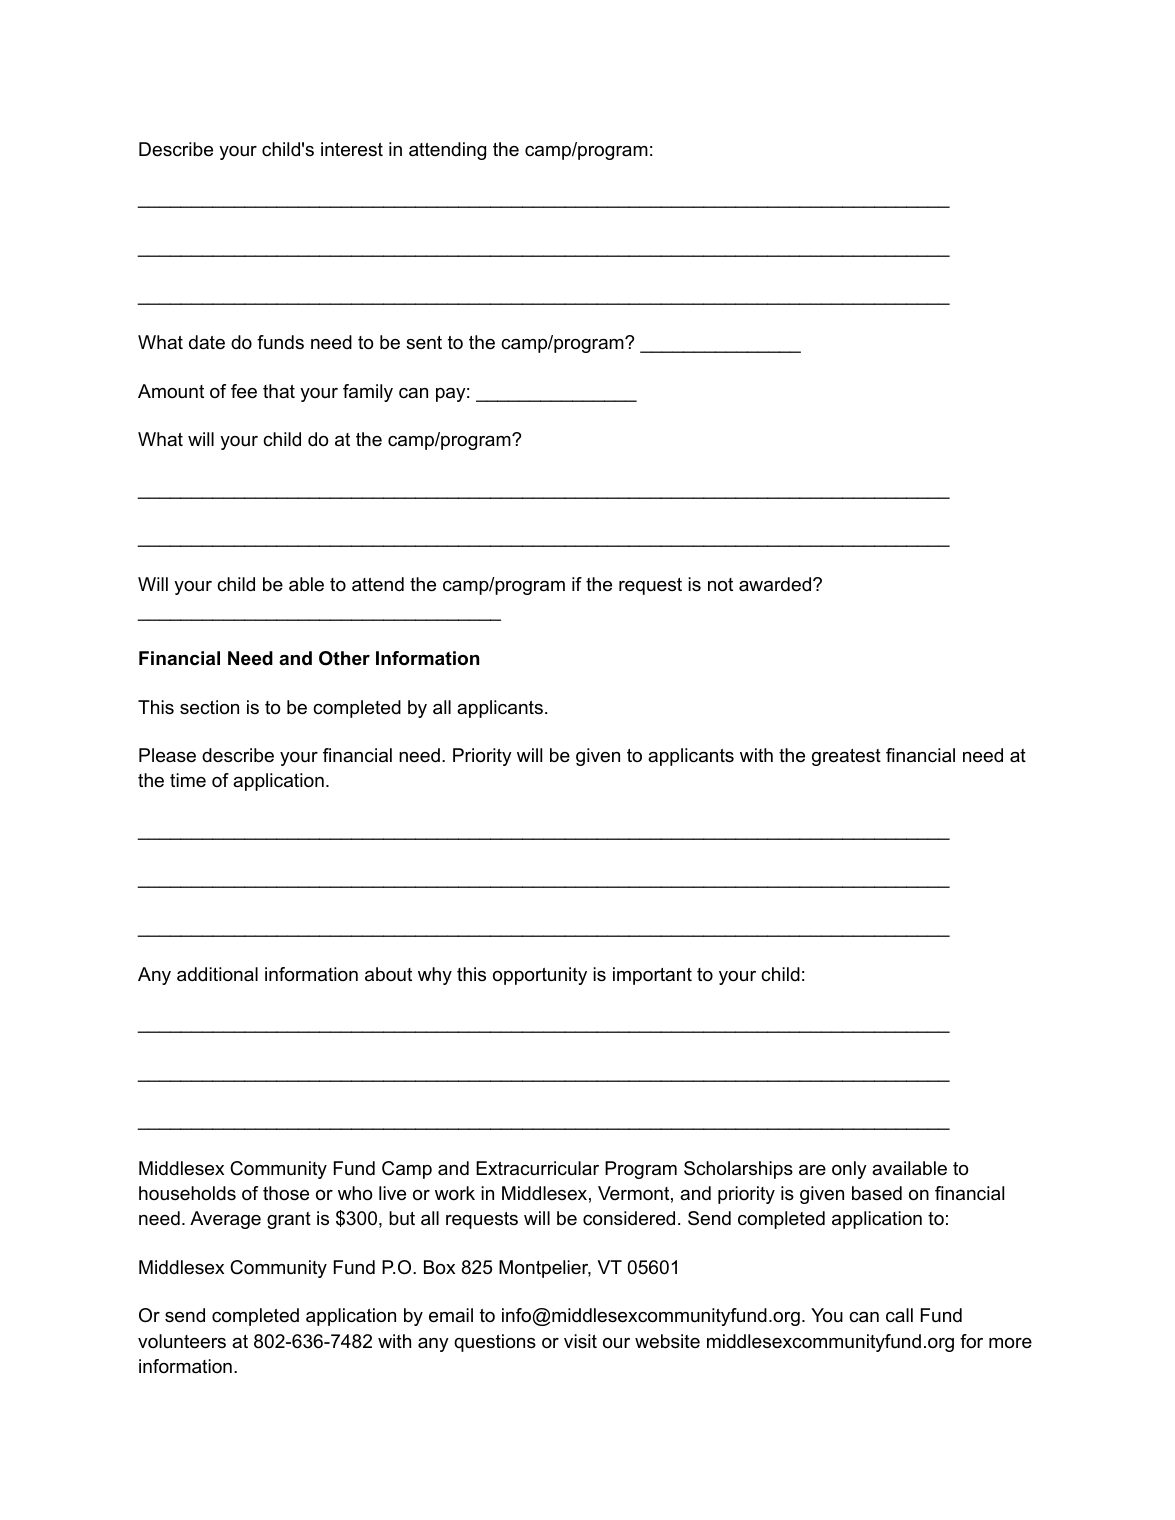 This screenshot has width=1175, height=1520. Describe the element at coordinates (344, 658) in the screenshot. I see `Other` at that location.
